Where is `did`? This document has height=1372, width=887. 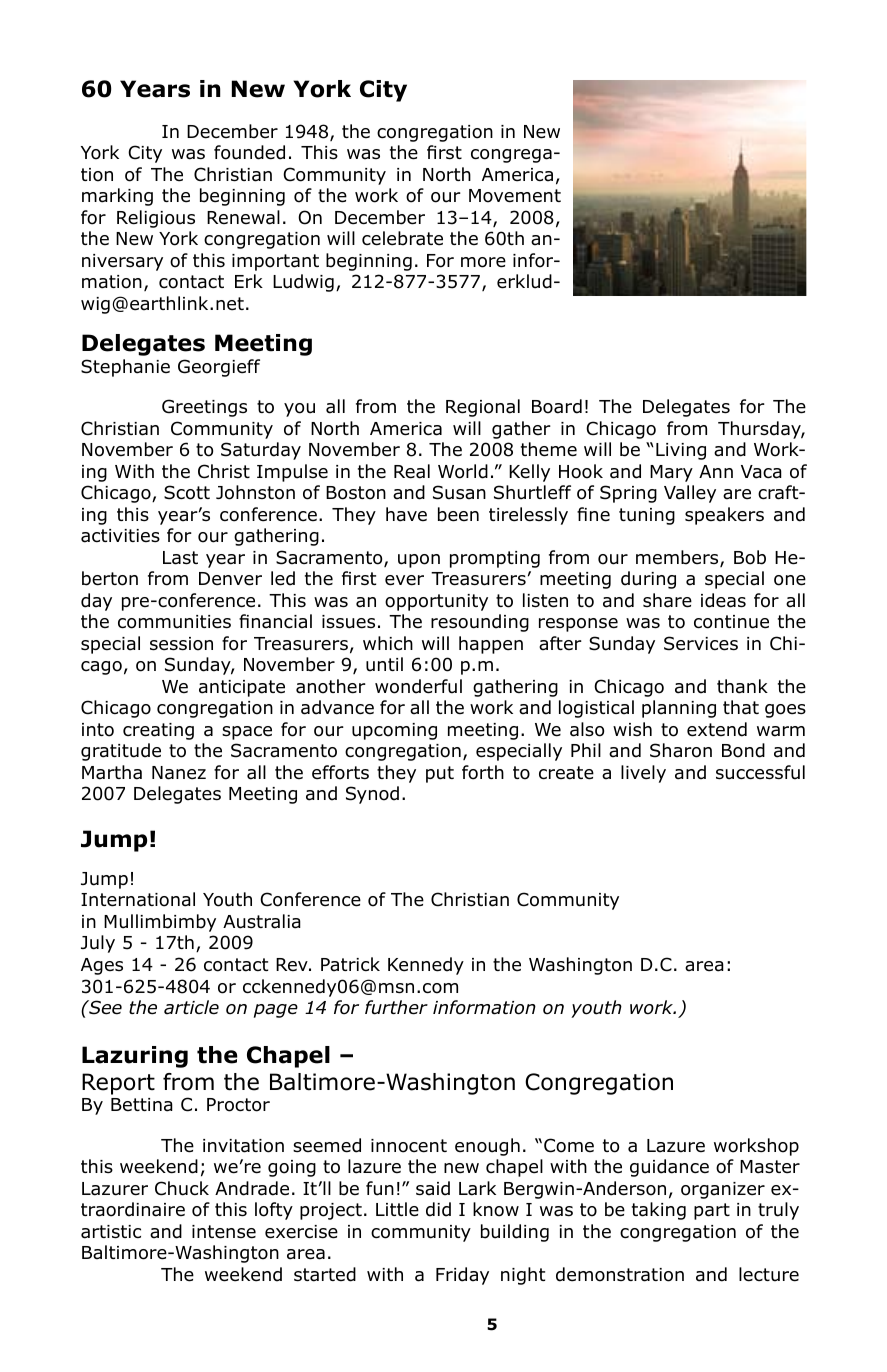
did is located at coordinates (438, 1209).
